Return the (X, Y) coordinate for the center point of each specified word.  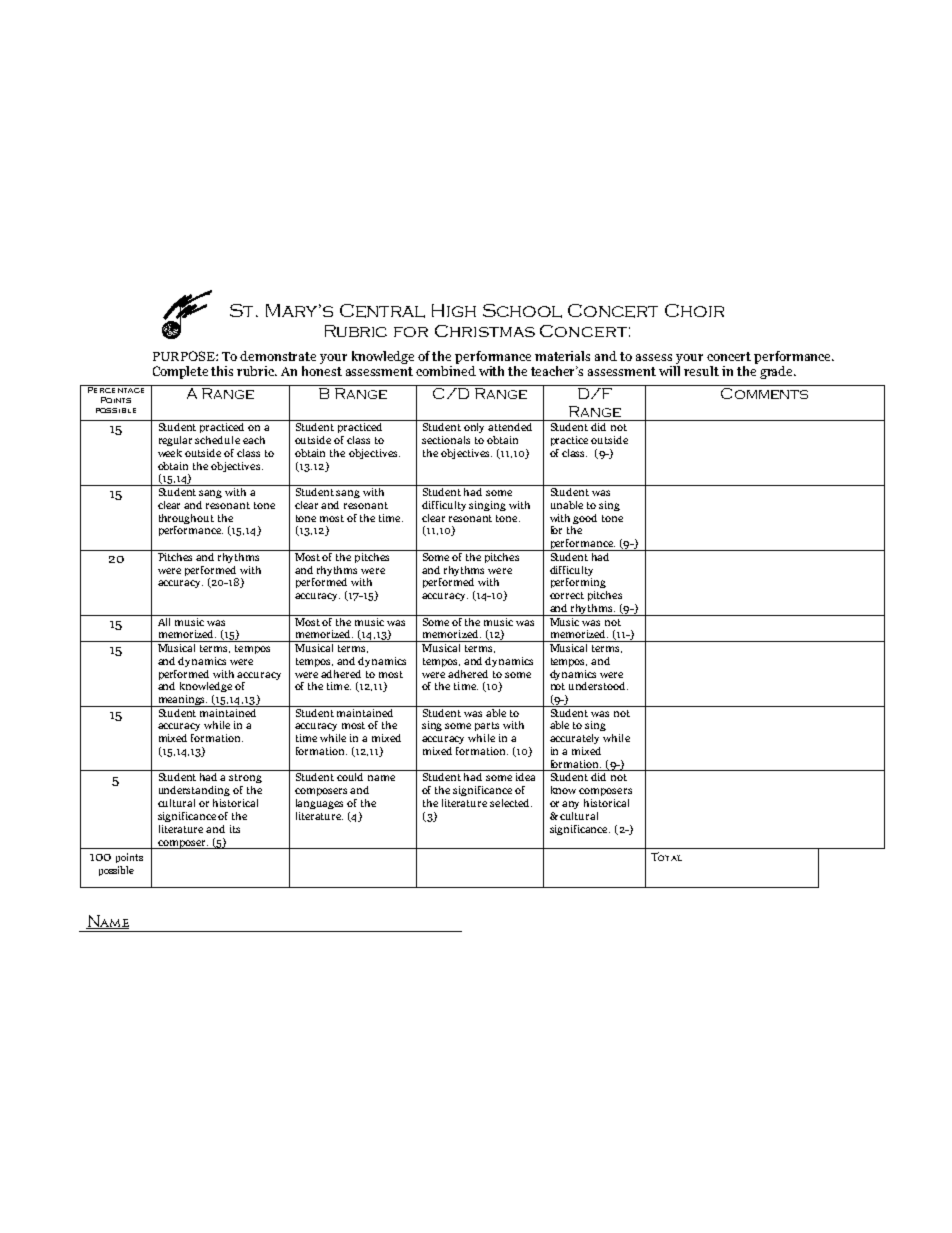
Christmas (485, 331)
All (164, 620)
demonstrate (278, 356)
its (235, 829)
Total (666, 856)
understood (598, 686)
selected (511, 803)
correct (567, 595)
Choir (694, 310)
